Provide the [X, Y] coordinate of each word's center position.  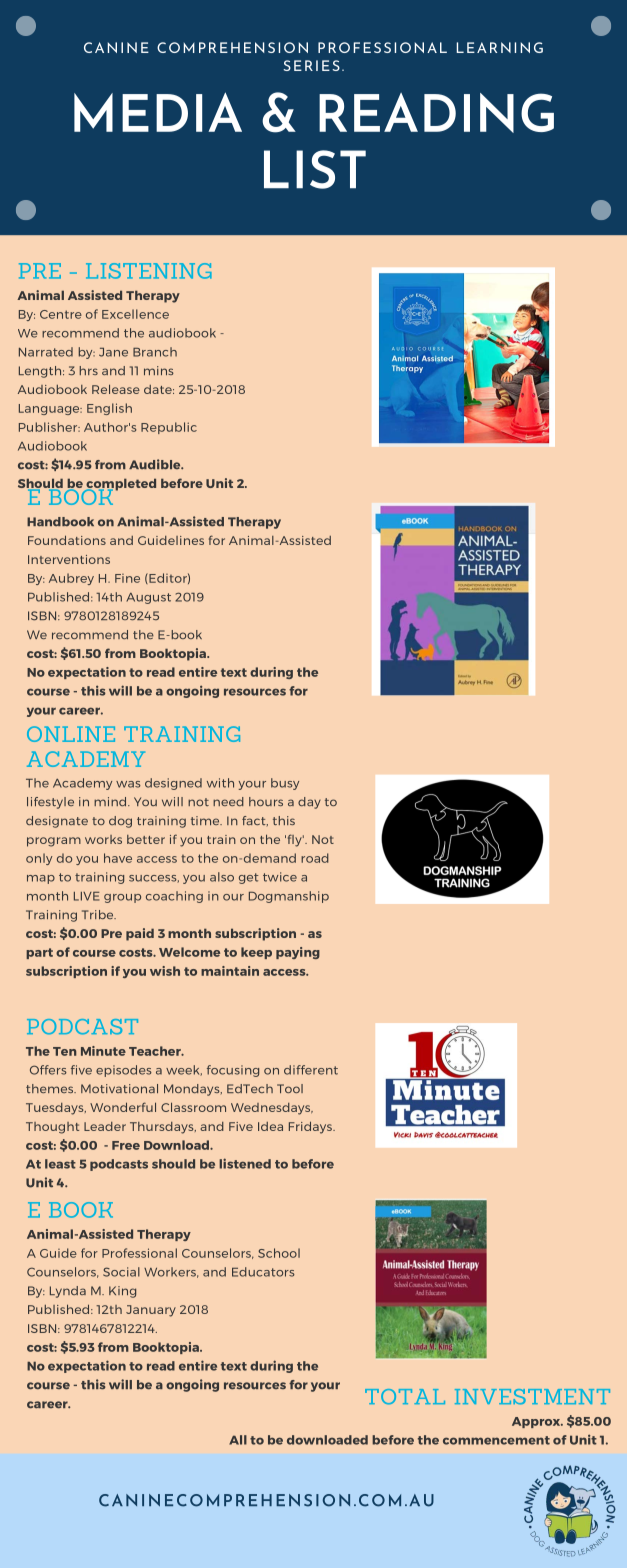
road [315, 858]
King [122, 1292]
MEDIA [158, 112]
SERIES [311, 65]
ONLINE [71, 734]
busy [285, 784]
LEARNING [500, 47]
